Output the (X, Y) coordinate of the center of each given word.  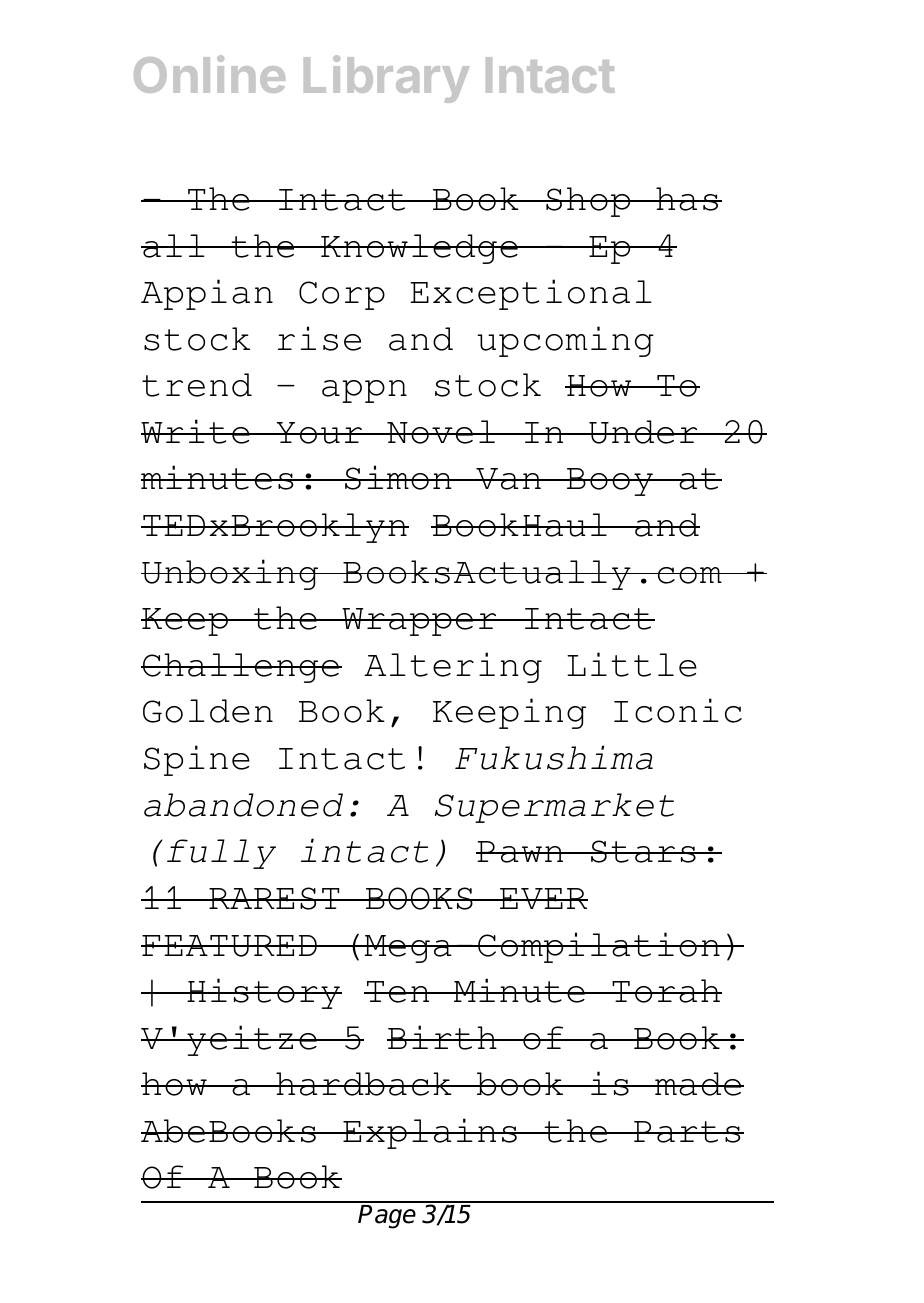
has (687, 199)
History (263, 993)
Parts (687, 1132)
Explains (430, 1133)
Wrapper (419, 622)
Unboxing (231, 574)
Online (209, 74)
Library (387, 79)
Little (632, 664)
